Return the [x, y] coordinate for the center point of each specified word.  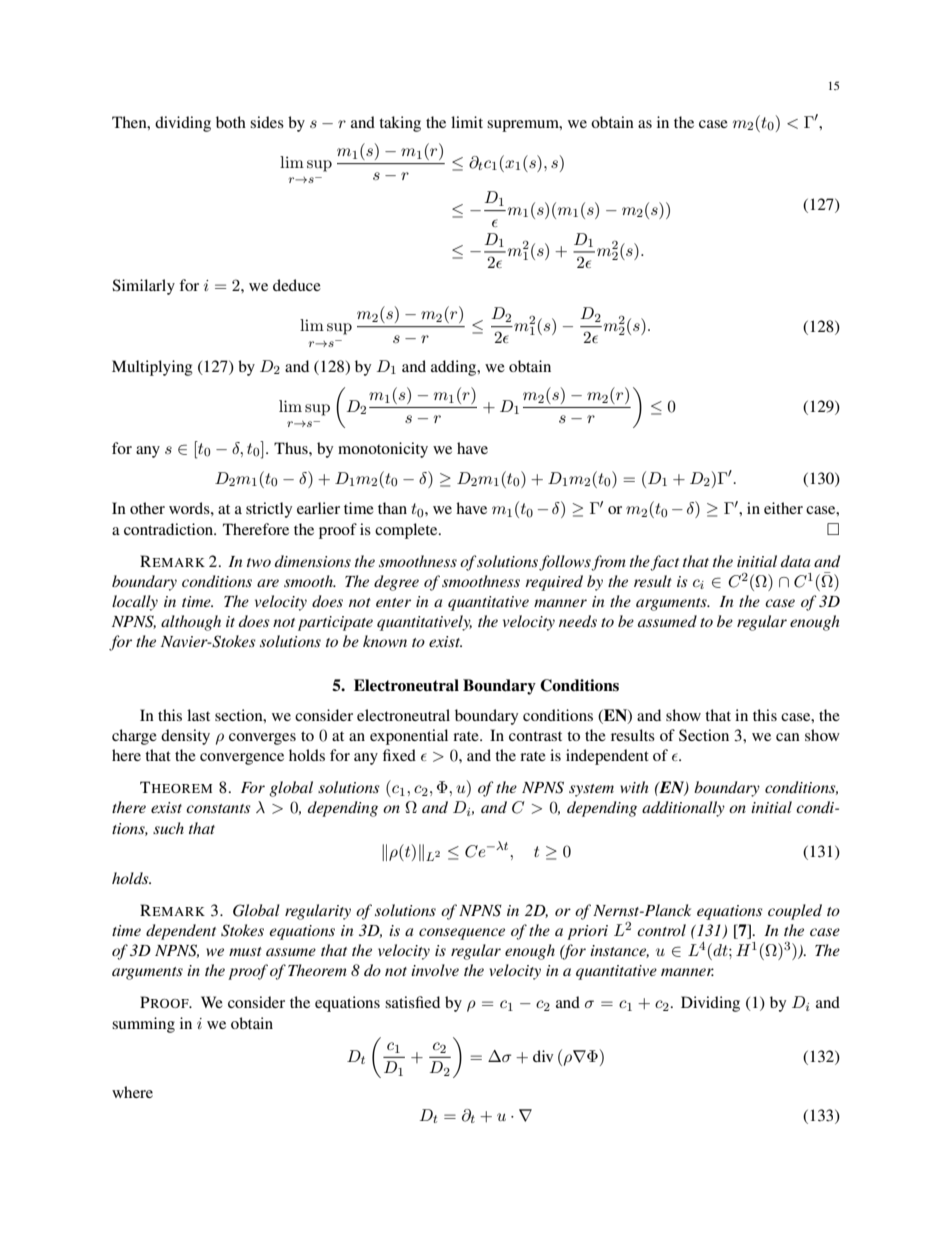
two [259, 562]
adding [455, 368]
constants [218, 808]
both [231, 122]
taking [400, 124]
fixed [399, 755]
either [783, 508]
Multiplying [152, 368]
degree [396, 583]
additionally [683, 809]
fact [664, 563]
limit [467, 122]
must [245, 951]
